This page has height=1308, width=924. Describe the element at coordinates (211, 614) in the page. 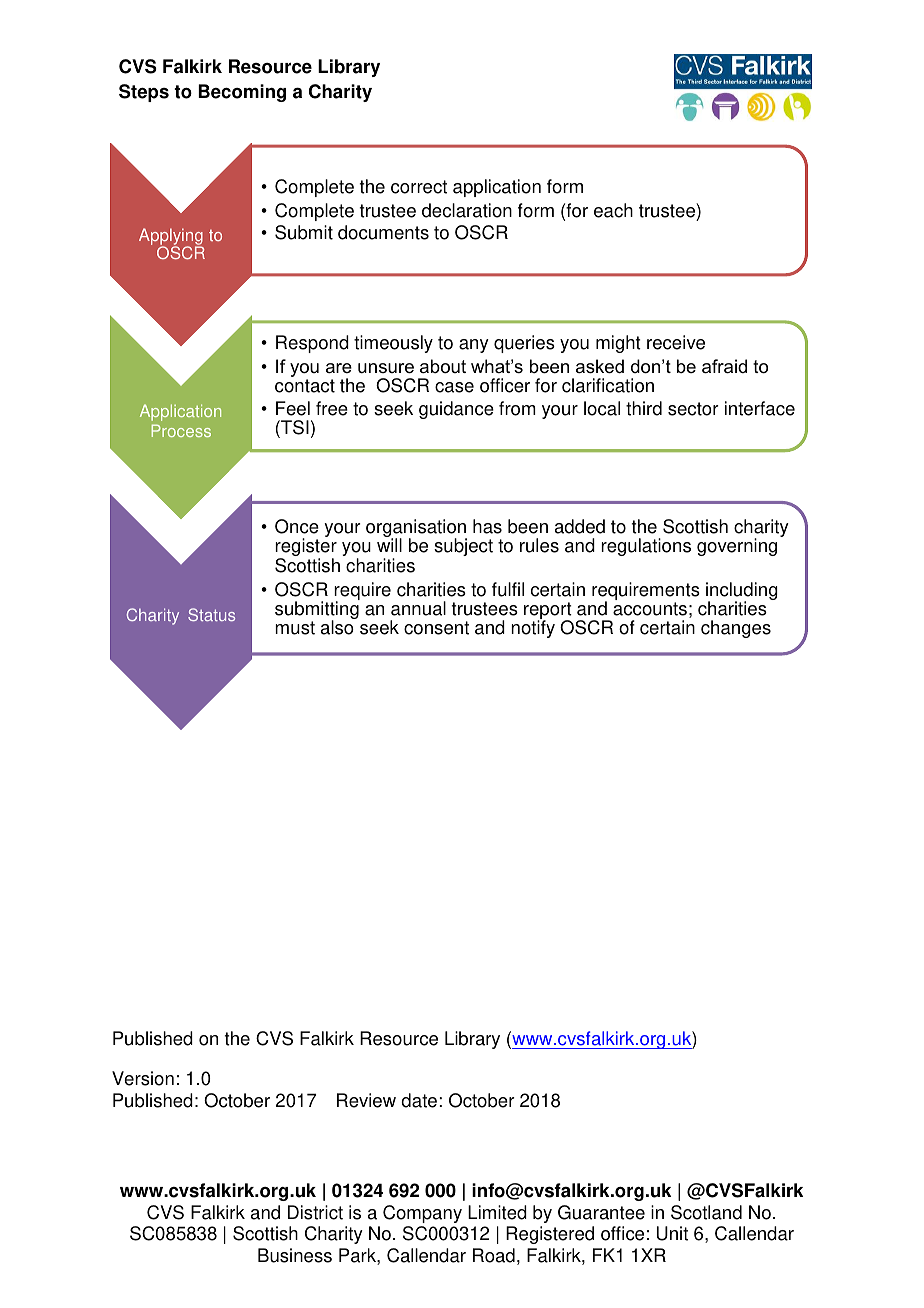

I see `Status` at that location.
